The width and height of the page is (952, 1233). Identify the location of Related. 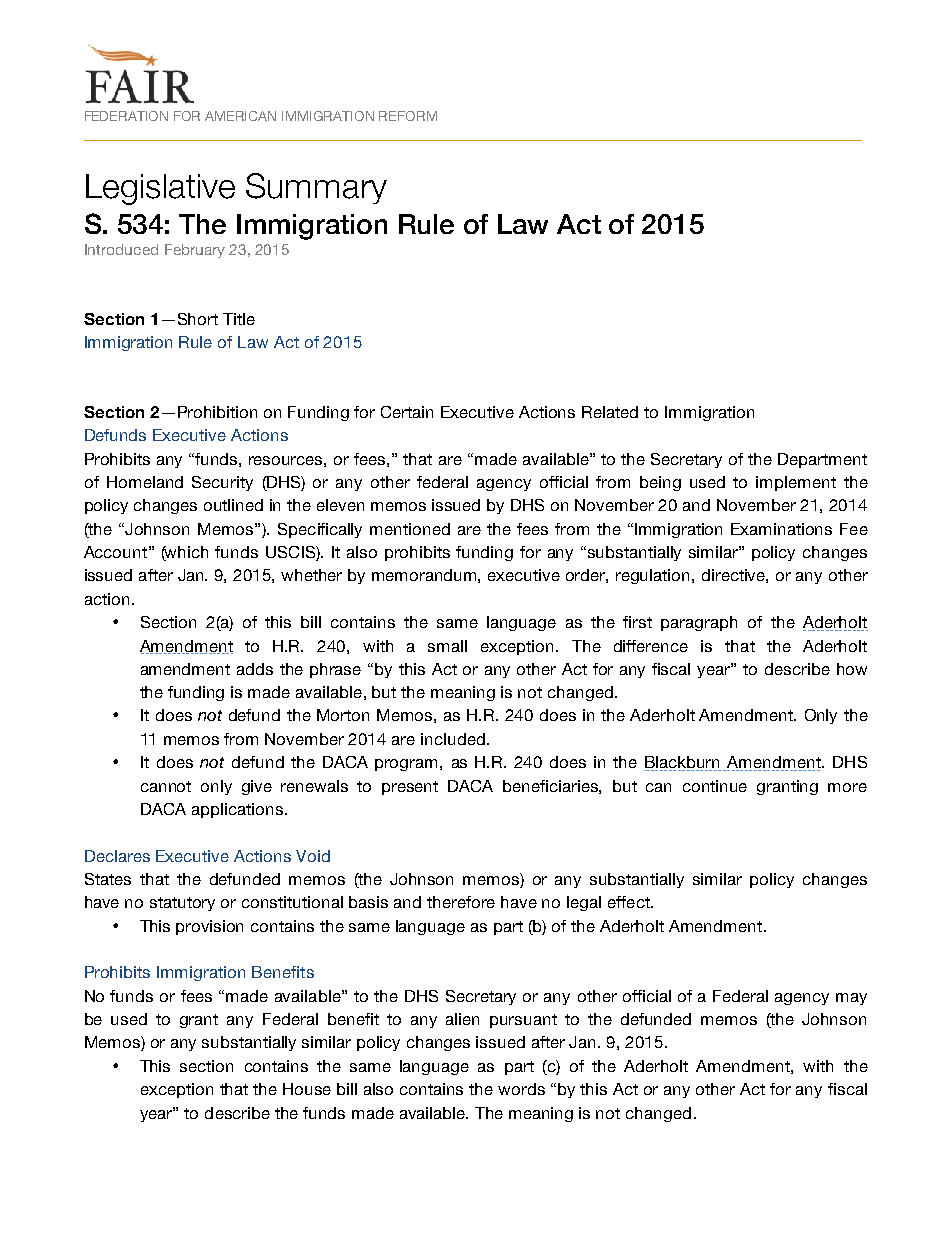
(610, 412).
